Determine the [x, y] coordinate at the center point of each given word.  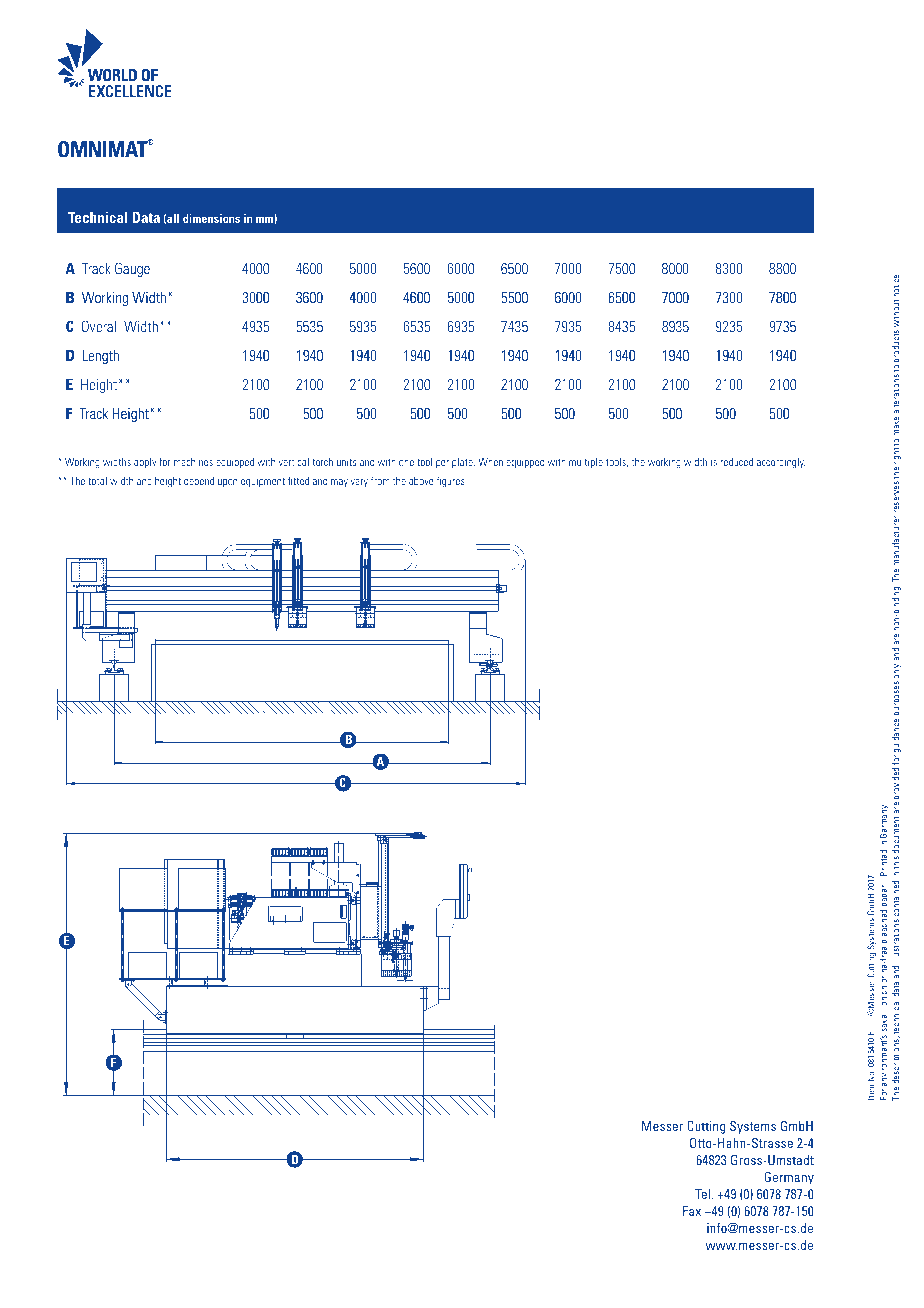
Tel [703, 1194]
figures [451, 481]
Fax [692, 1211]
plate [463, 463]
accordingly [781, 462]
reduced [737, 461]
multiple [586, 462]
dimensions [211, 218]
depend [199, 481]
